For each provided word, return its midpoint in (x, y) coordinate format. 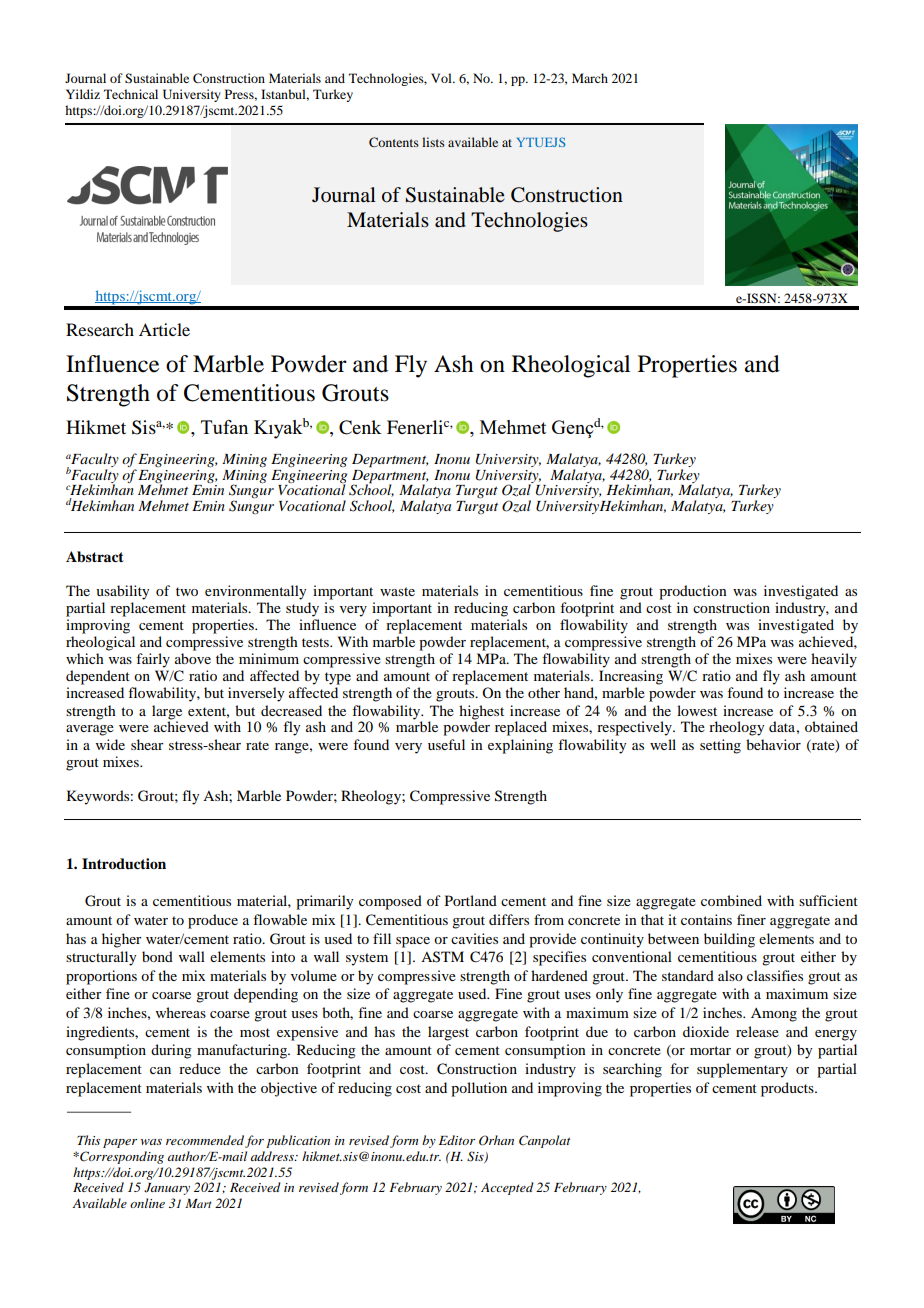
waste (397, 591)
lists (433, 142)
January (167, 1189)
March (590, 78)
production (693, 592)
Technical (131, 94)
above (193, 658)
